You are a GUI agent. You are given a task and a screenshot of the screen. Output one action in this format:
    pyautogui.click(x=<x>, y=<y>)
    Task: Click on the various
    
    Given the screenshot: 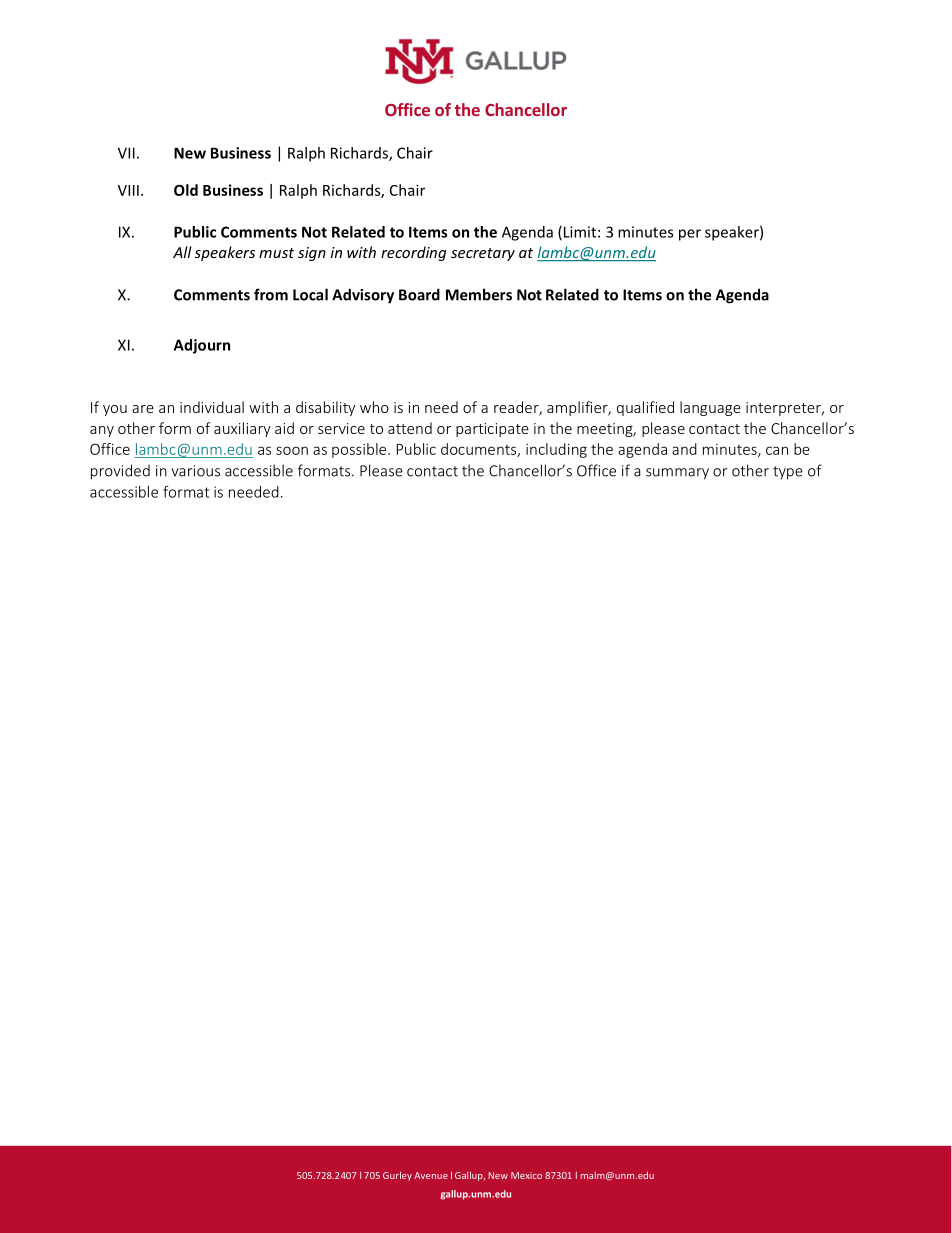 What is the action you would take?
    pyautogui.click(x=195, y=471)
